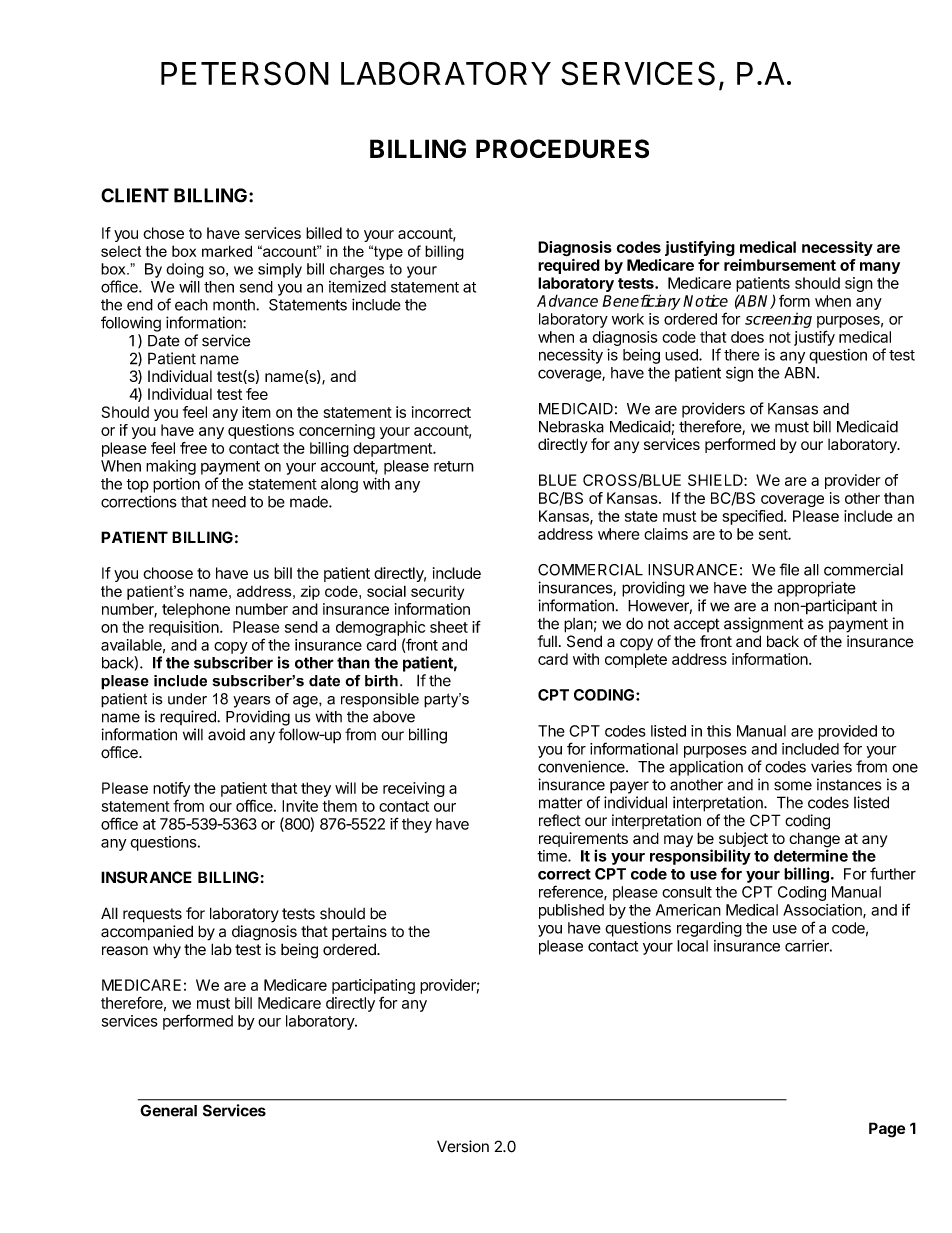 The width and height of the page is (952, 1233). Describe the element at coordinates (463, 1146) in the page. I see `Version` at that location.
